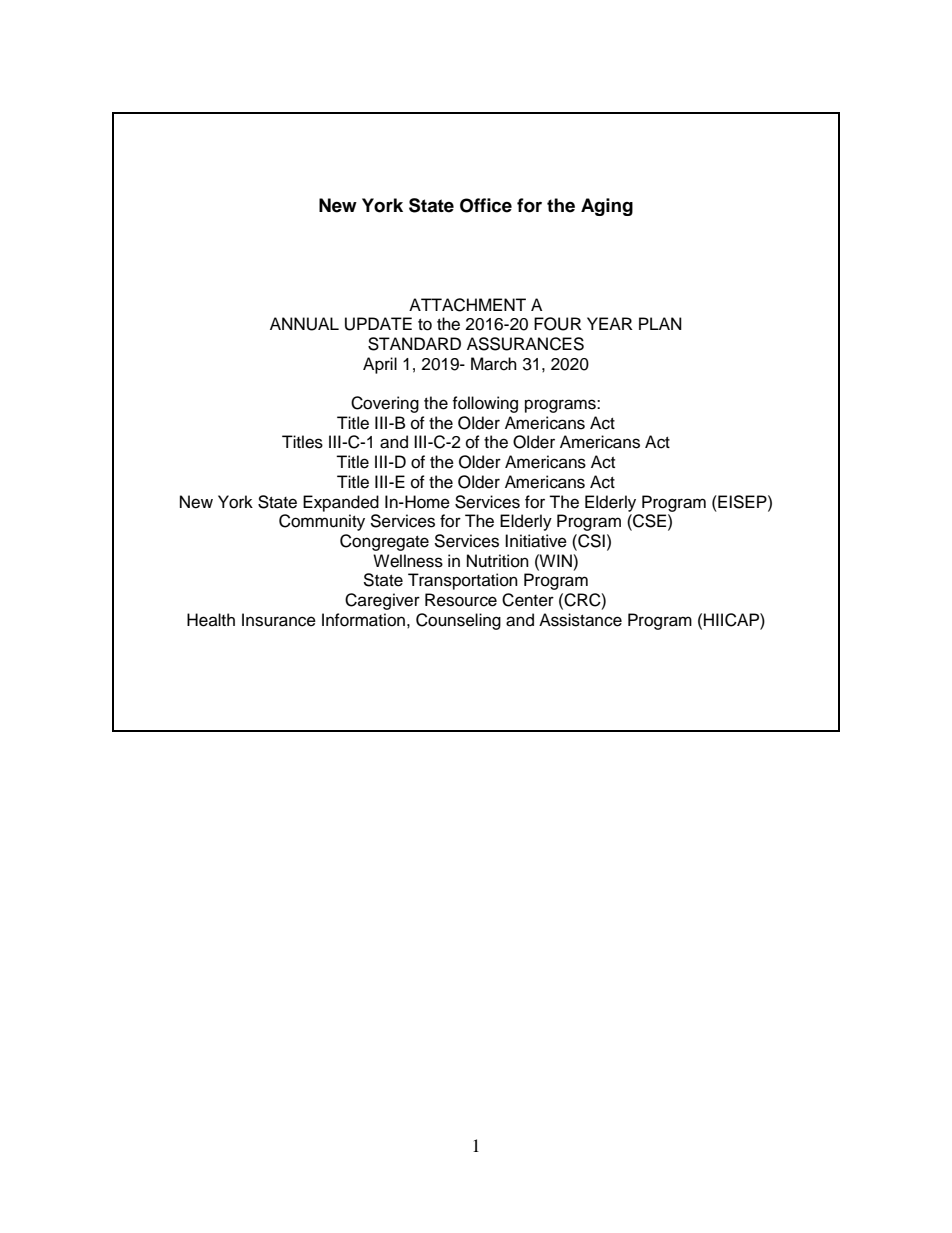 The height and width of the document is (1233, 952). I want to click on Aging, so click(607, 207).
